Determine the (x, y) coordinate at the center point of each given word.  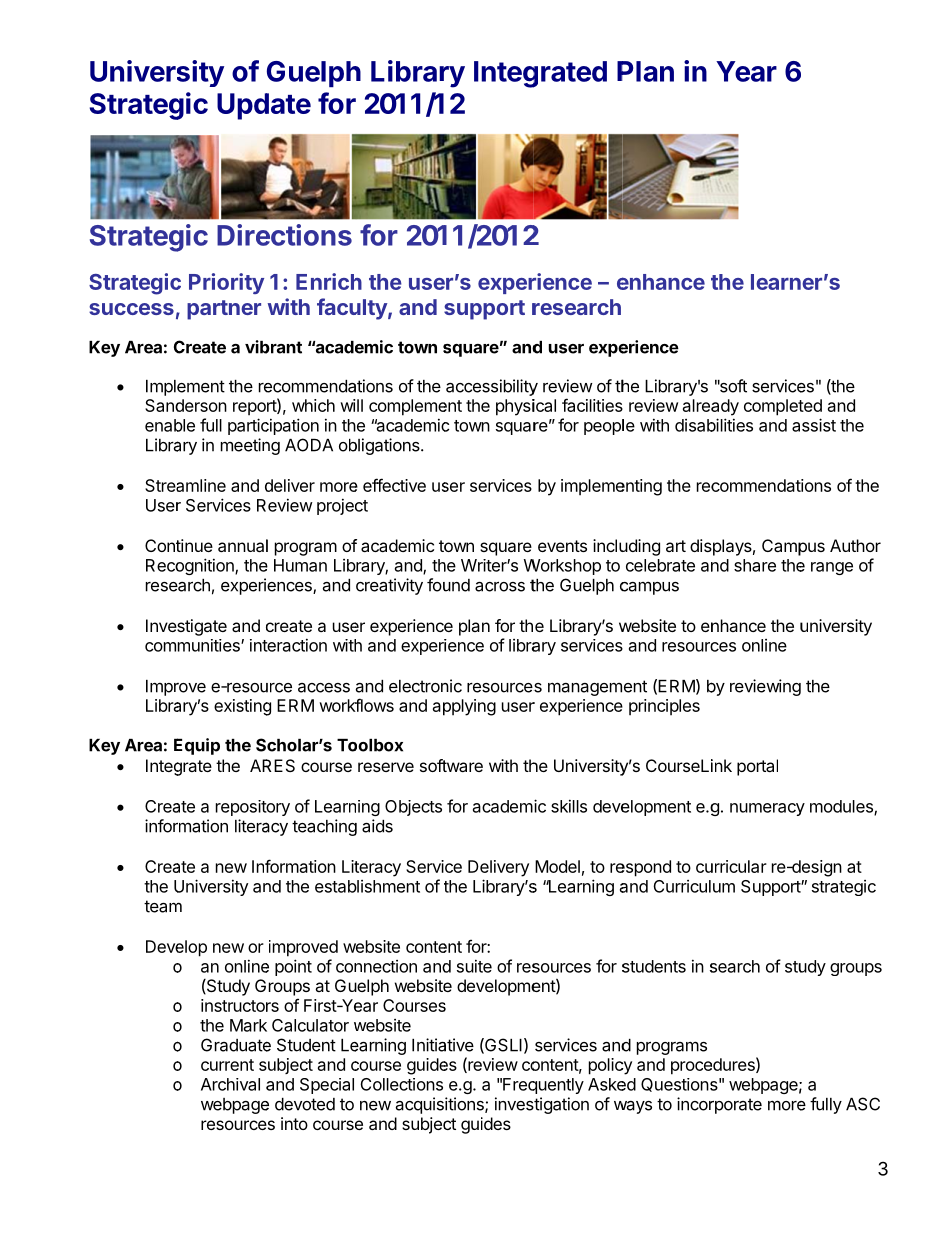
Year (746, 71)
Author (855, 545)
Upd (243, 106)
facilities (592, 405)
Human (300, 565)
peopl (604, 427)
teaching (324, 827)
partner (224, 310)
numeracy (767, 809)
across (500, 586)
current (227, 1065)
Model (557, 866)
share (755, 565)
